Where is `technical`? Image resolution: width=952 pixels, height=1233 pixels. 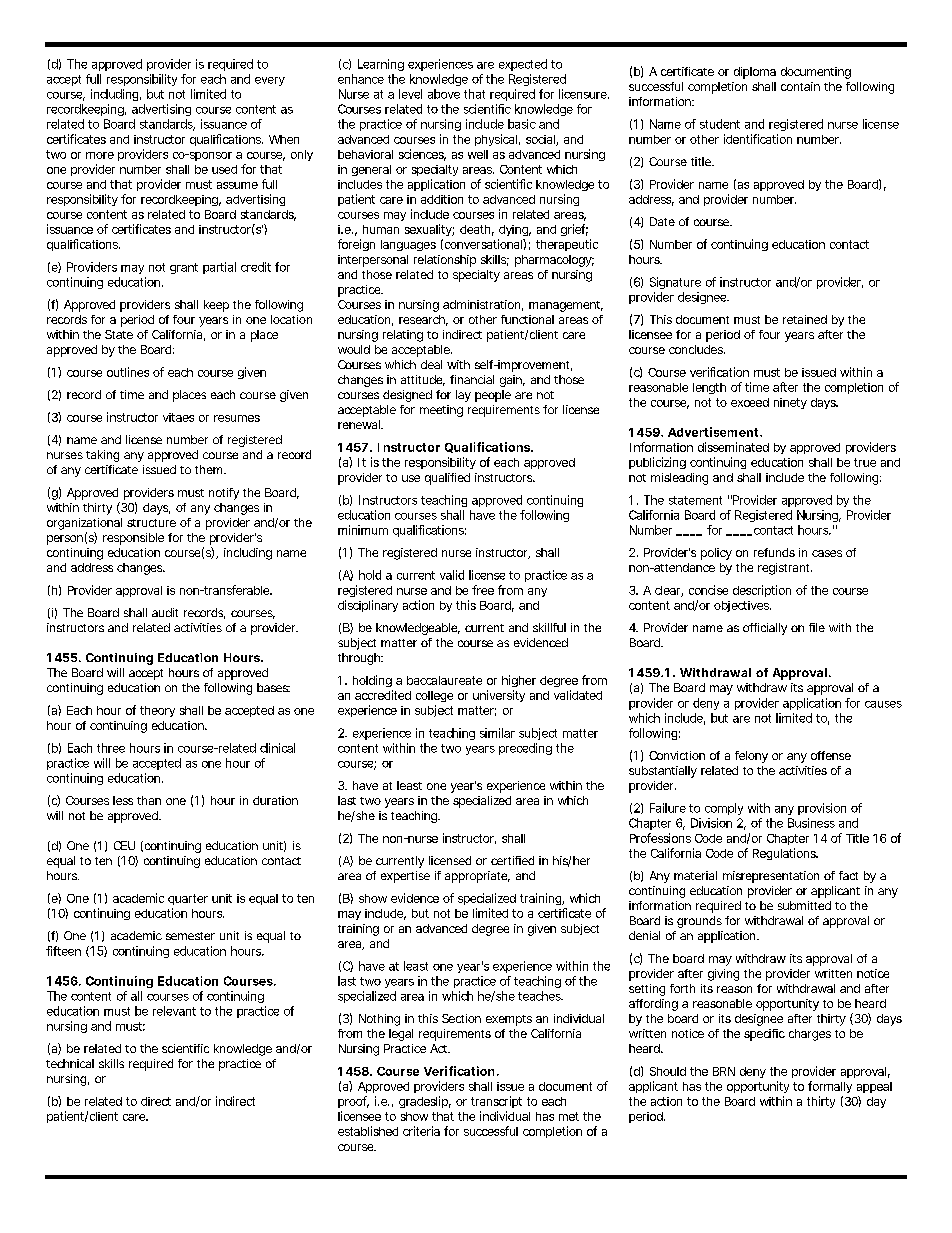
technical is located at coordinates (70, 1063).
